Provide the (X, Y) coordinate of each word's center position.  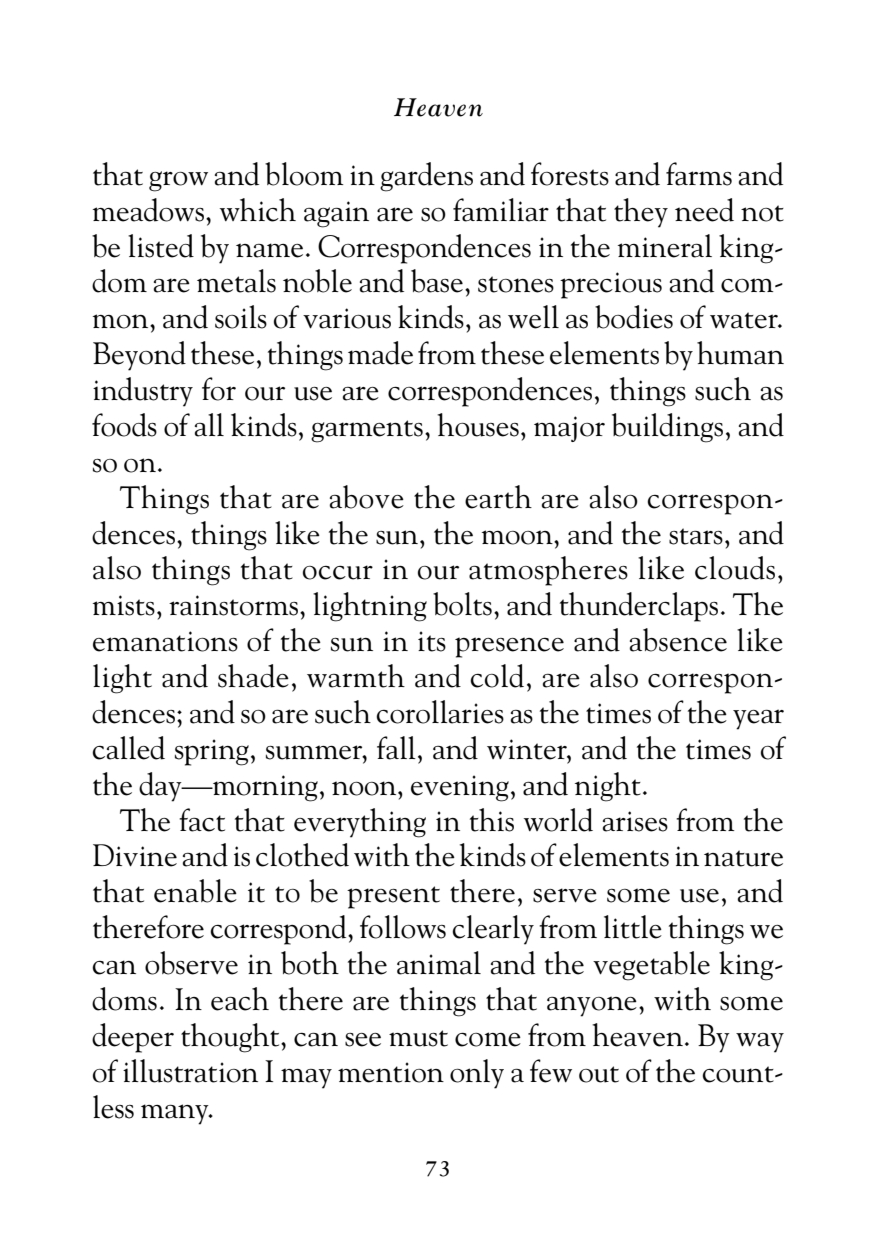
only (477, 1074)
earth (498, 497)
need (704, 210)
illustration (190, 1071)
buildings (667, 428)
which (258, 210)
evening (460, 788)
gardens (426, 177)
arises (635, 821)
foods (124, 425)
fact (202, 820)
